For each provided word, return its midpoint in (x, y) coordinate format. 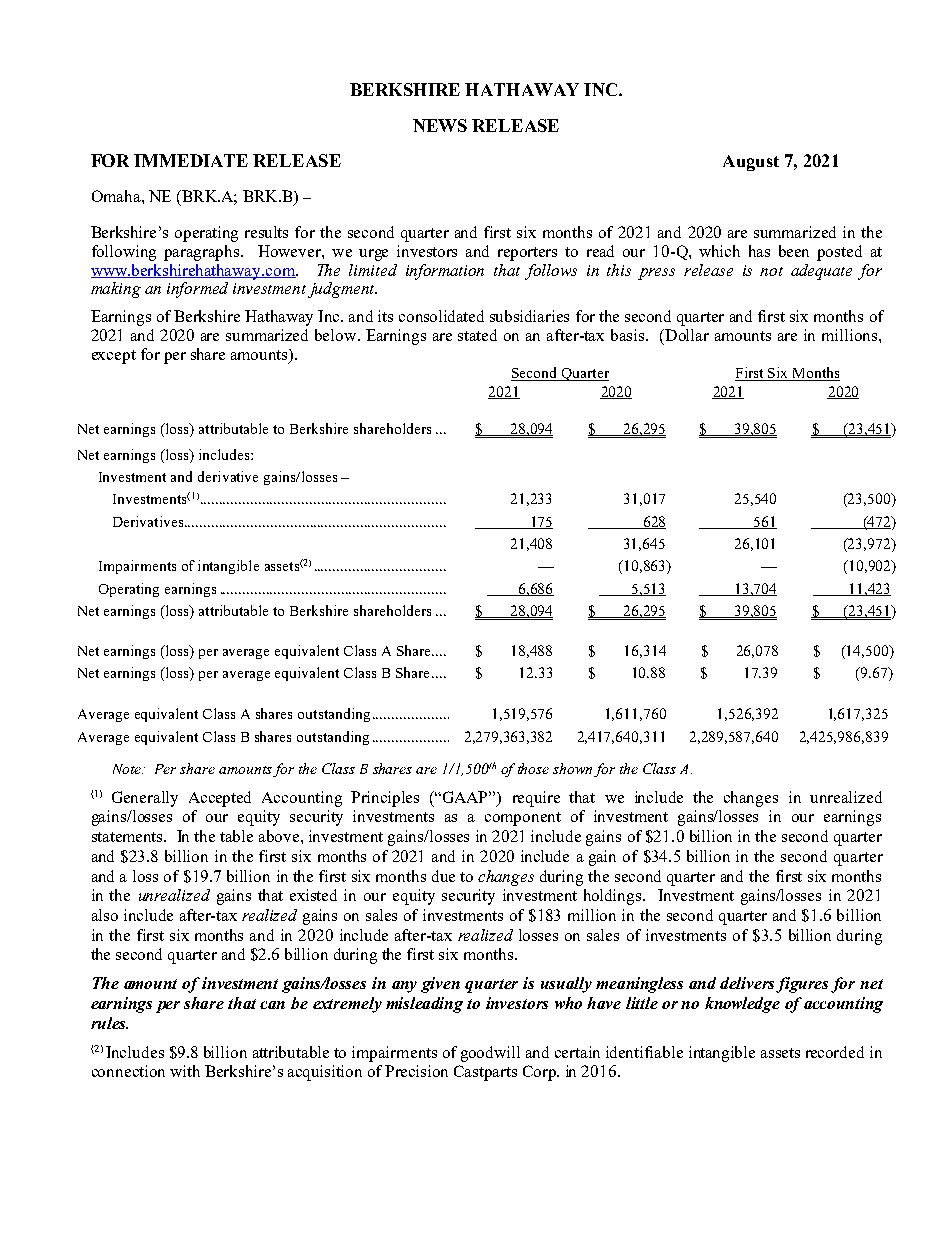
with (185, 1071)
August (751, 163)
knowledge (742, 1005)
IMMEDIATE (191, 160)
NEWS (440, 125)
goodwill (490, 1054)
